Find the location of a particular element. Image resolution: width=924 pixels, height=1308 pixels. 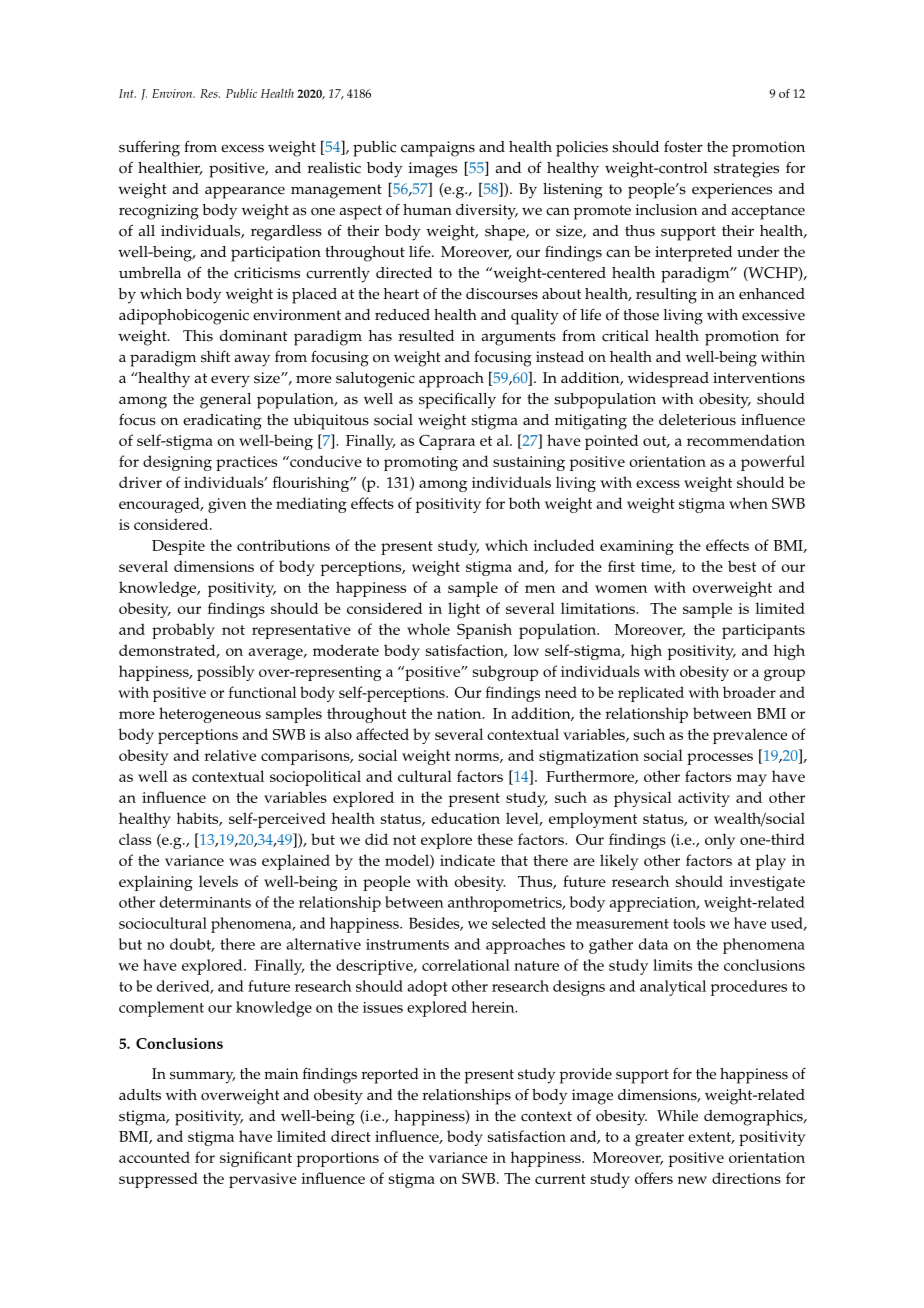

campaigns is located at coordinates (438, 149).
